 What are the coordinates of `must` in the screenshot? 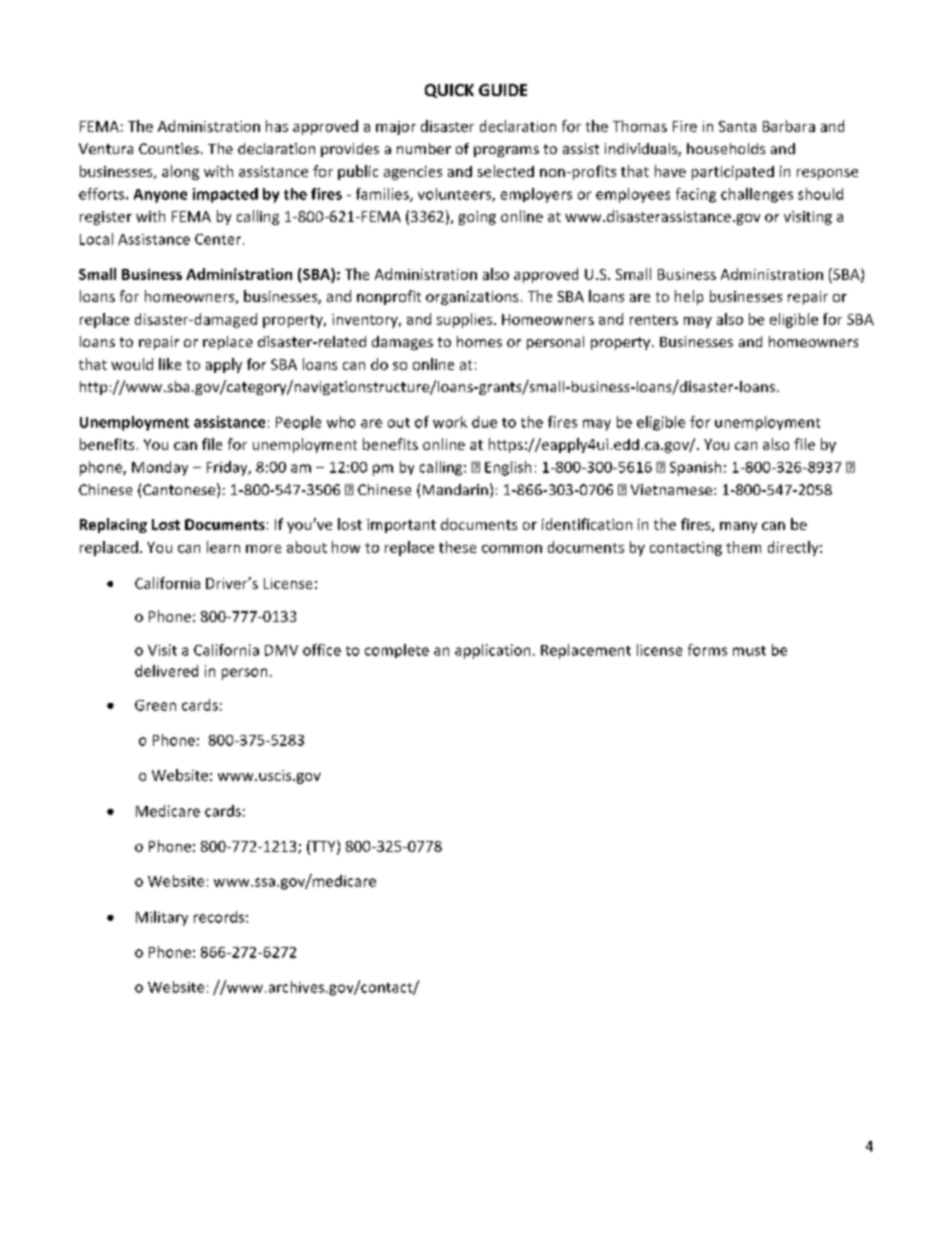 It's located at (749, 651).
